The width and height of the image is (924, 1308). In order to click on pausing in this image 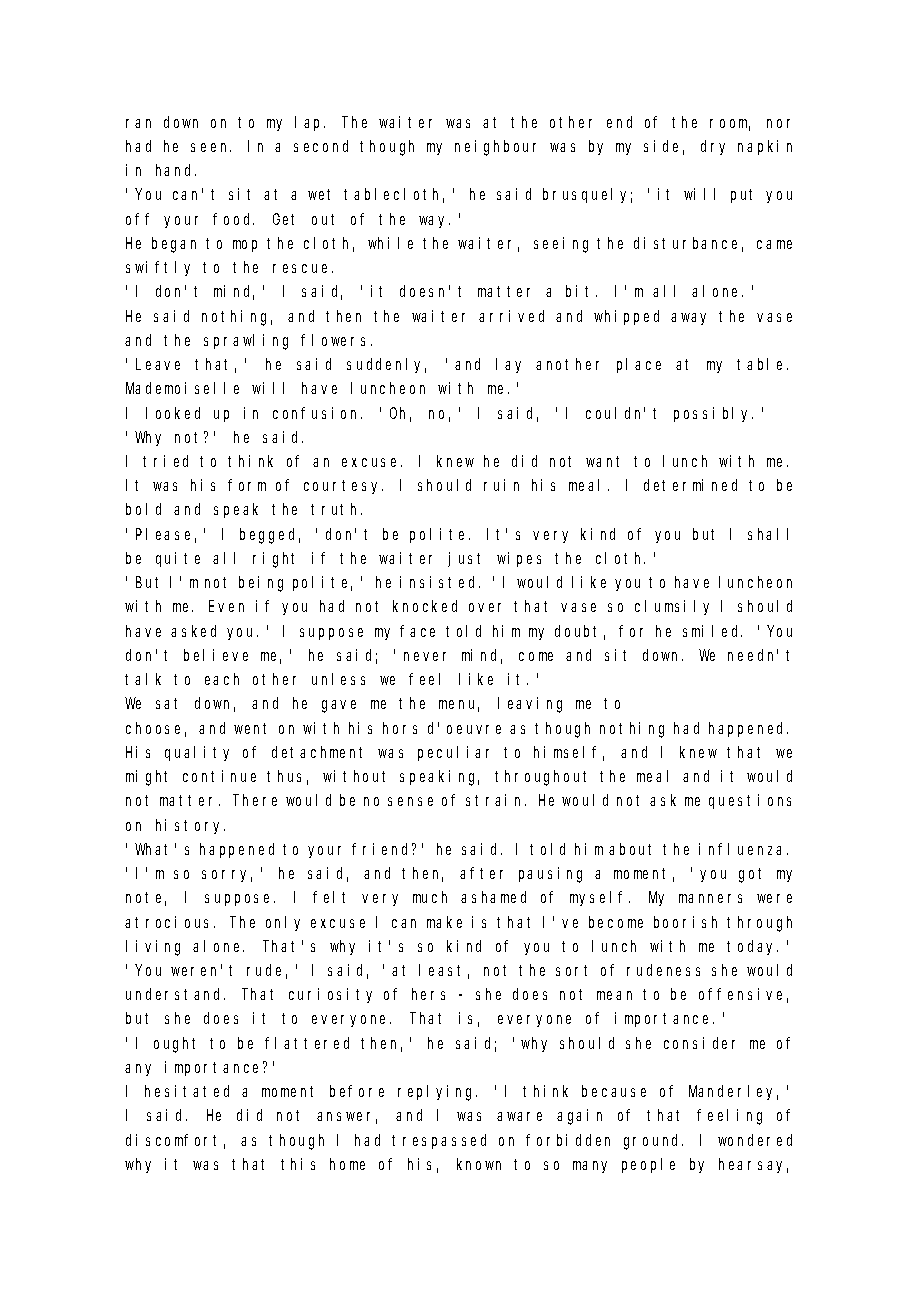, I will do `click(550, 875)`.
